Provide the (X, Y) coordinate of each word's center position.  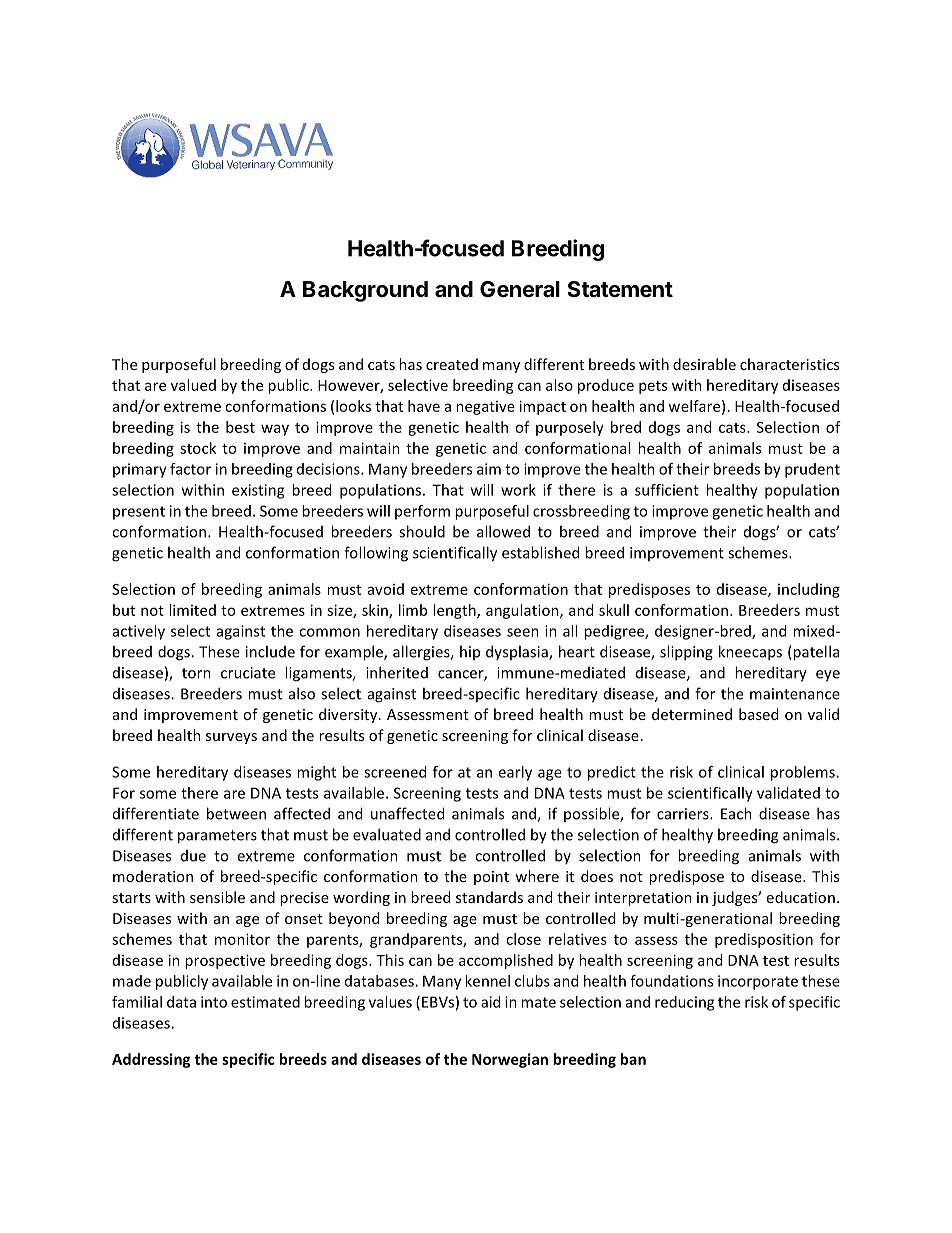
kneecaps (750, 653)
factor (190, 469)
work (518, 490)
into (214, 1002)
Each (736, 813)
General (520, 289)
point (491, 878)
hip (470, 652)
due (193, 856)
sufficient (667, 490)
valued (193, 385)
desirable (704, 364)
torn (196, 673)
